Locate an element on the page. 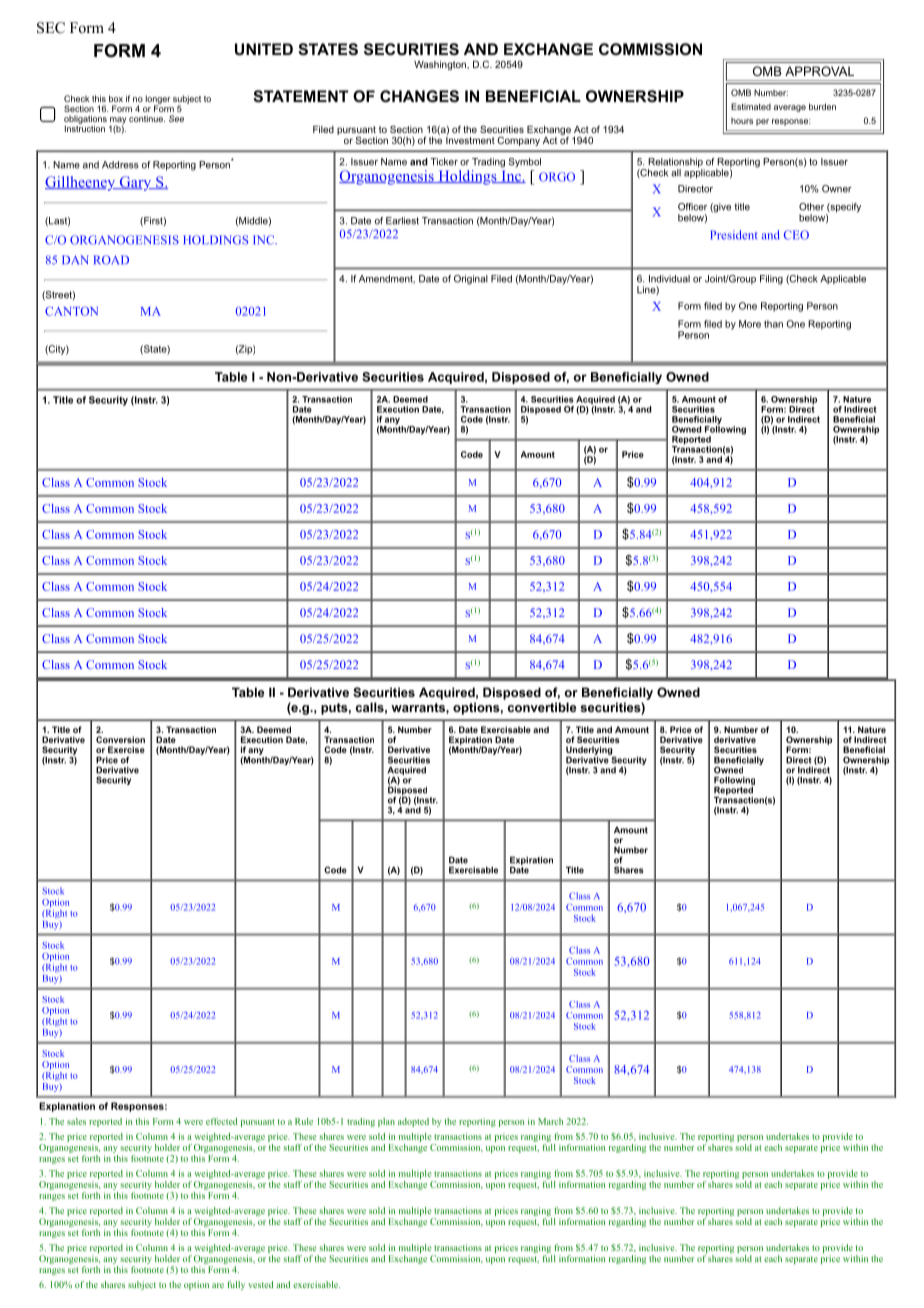 The width and height of the image is (924, 1308). March is located at coordinates (550, 1121).
